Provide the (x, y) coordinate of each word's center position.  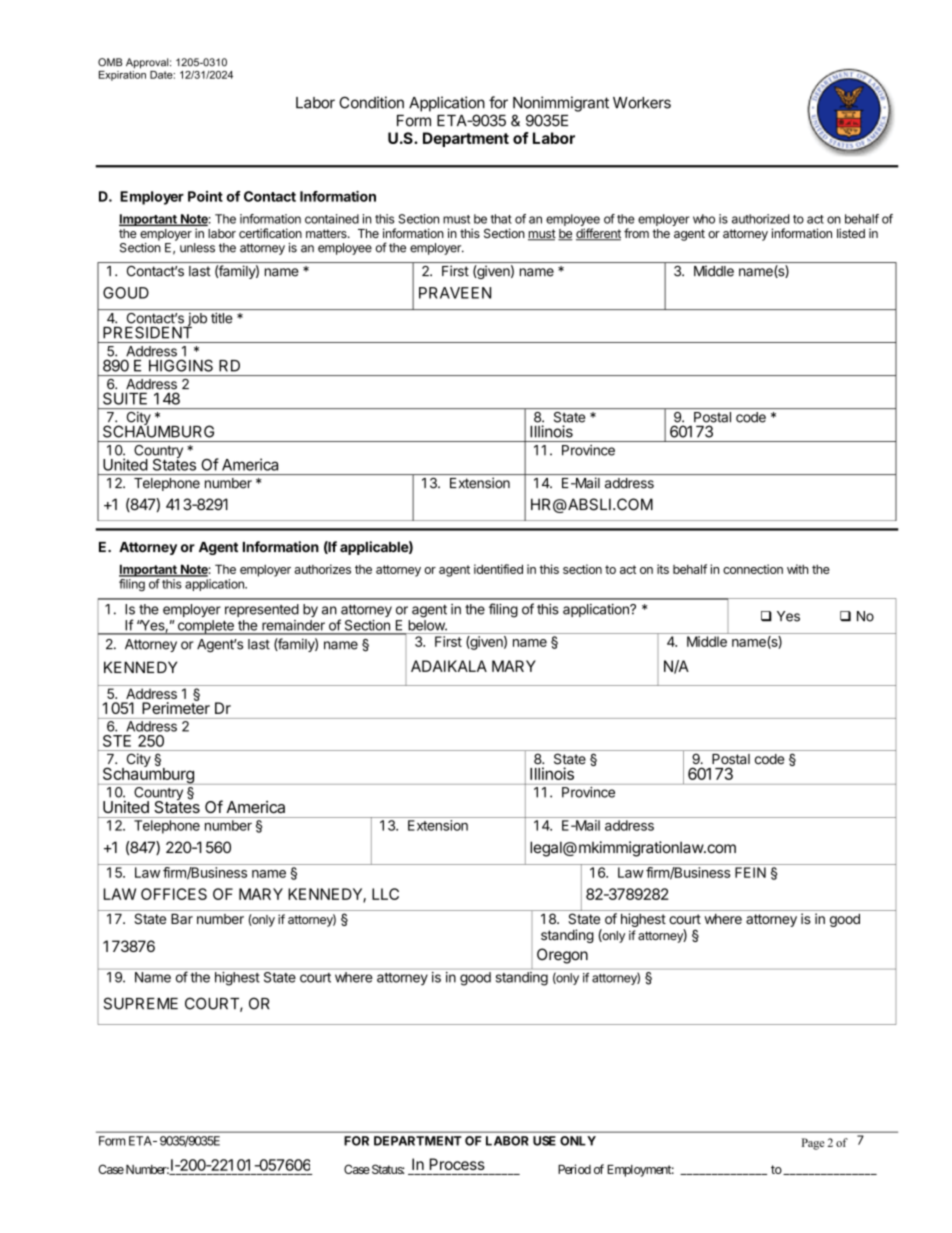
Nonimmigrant (561, 104)
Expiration (122, 74)
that (501, 219)
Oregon (562, 956)
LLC (385, 894)
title (221, 318)
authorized (761, 219)
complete (205, 627)
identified (498, 569)
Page (813, 1144)
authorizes (323, 569)
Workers (642, 103)
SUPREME (141, 1003)
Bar (182, 918)
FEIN (750, 872)
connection (753, 569)
